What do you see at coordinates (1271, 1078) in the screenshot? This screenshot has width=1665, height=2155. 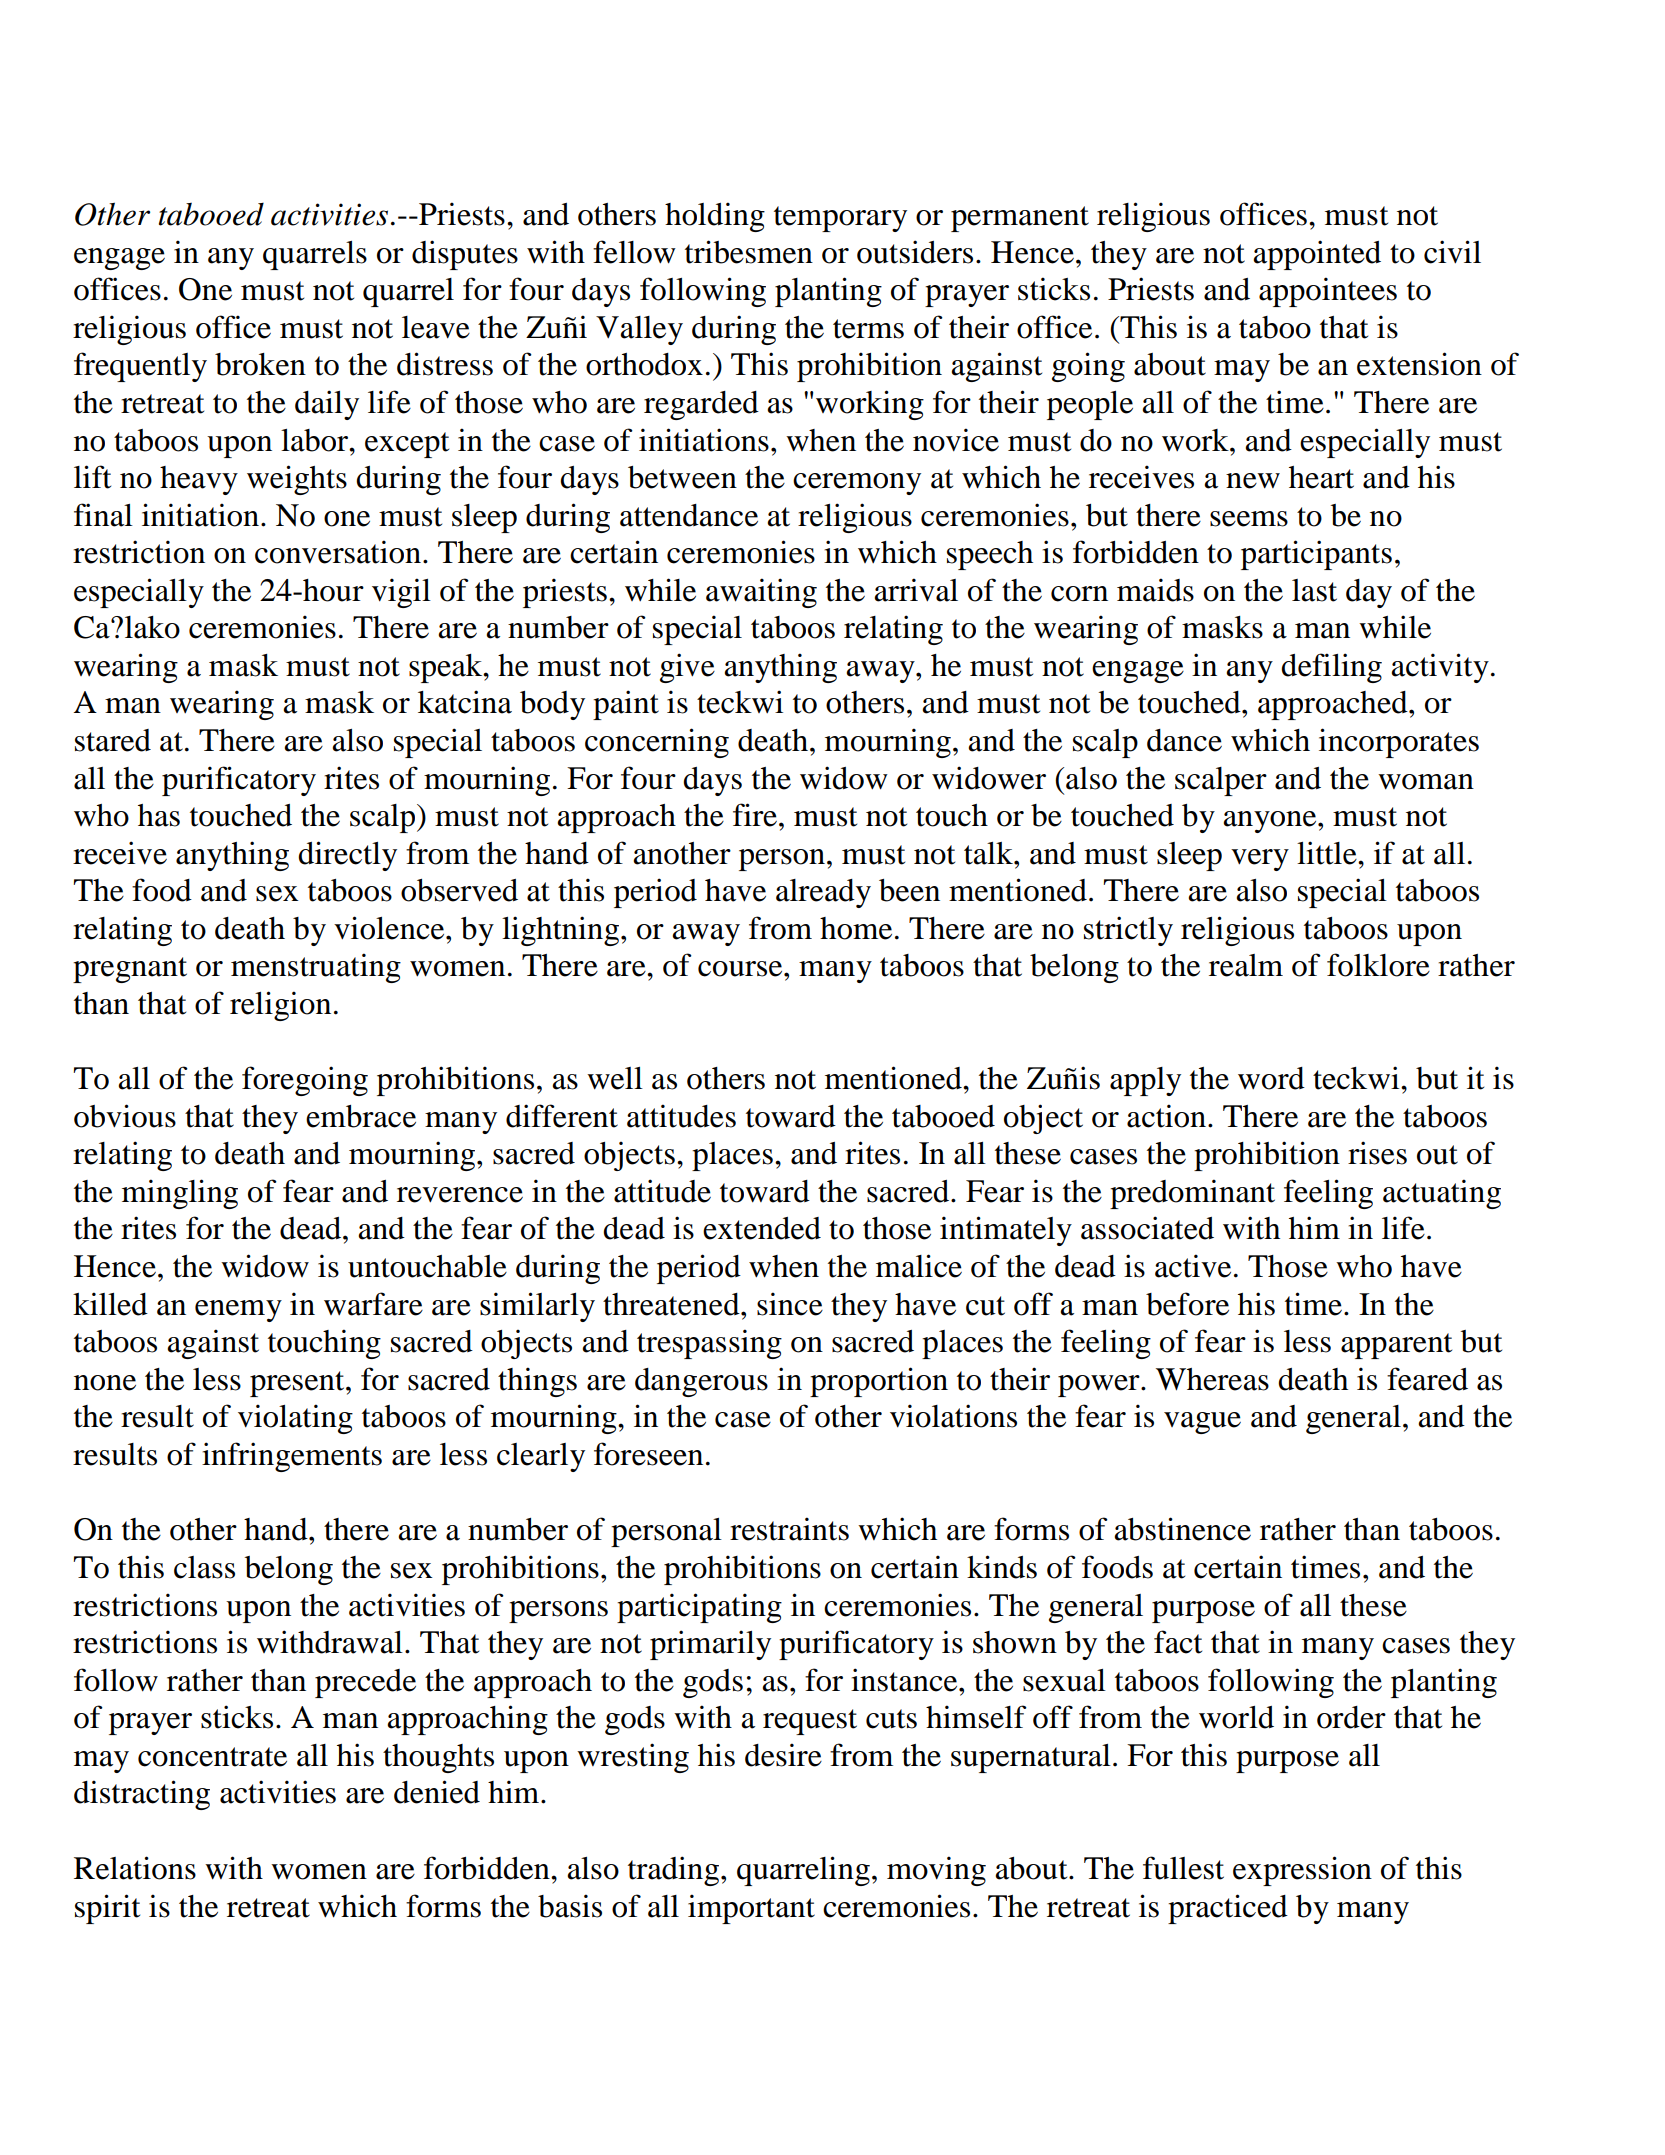 I see `word` at bounding box center [1271, 1078].
